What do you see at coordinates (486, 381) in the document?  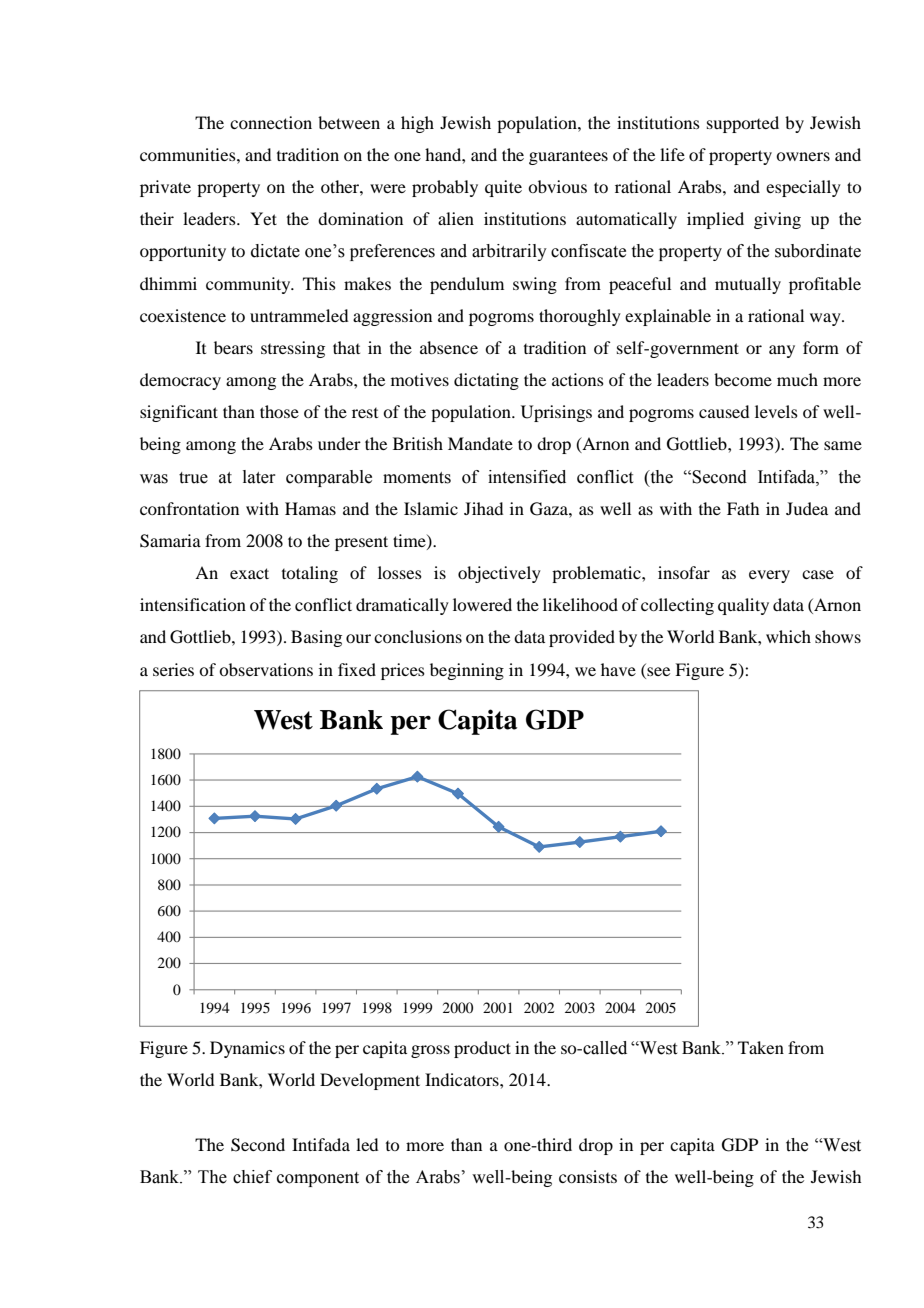 I see `dictating` at bounding box center [486, 381].
